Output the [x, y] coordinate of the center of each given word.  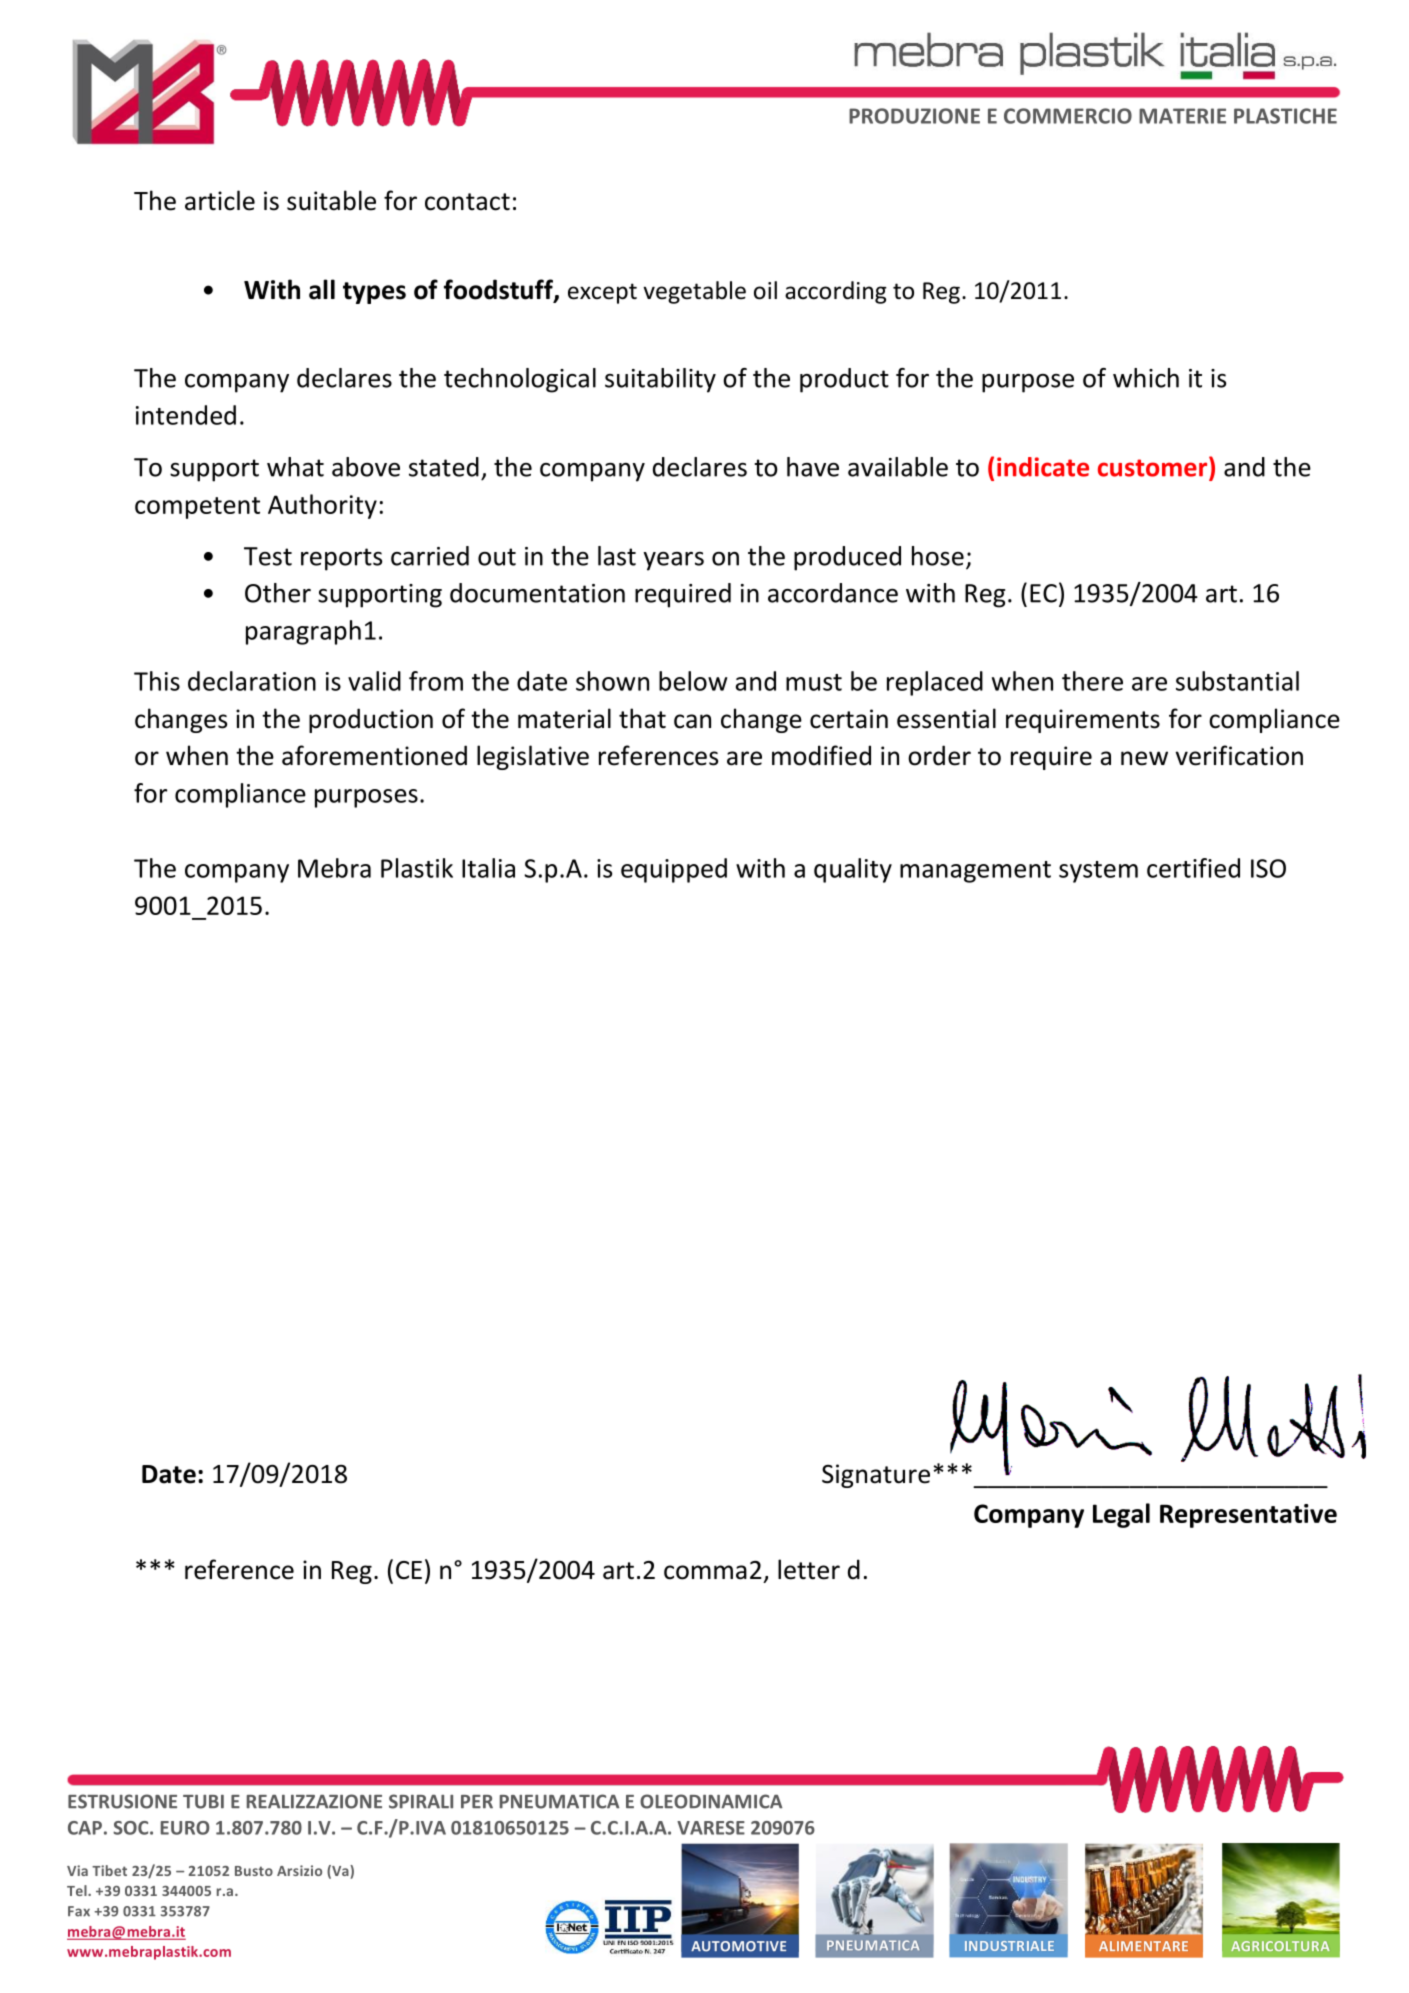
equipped [674, 870]
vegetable [694, 292]
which [1146, 378]
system [1098, 872]
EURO [185, 1828]
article [220, 200]
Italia [488, 868]
